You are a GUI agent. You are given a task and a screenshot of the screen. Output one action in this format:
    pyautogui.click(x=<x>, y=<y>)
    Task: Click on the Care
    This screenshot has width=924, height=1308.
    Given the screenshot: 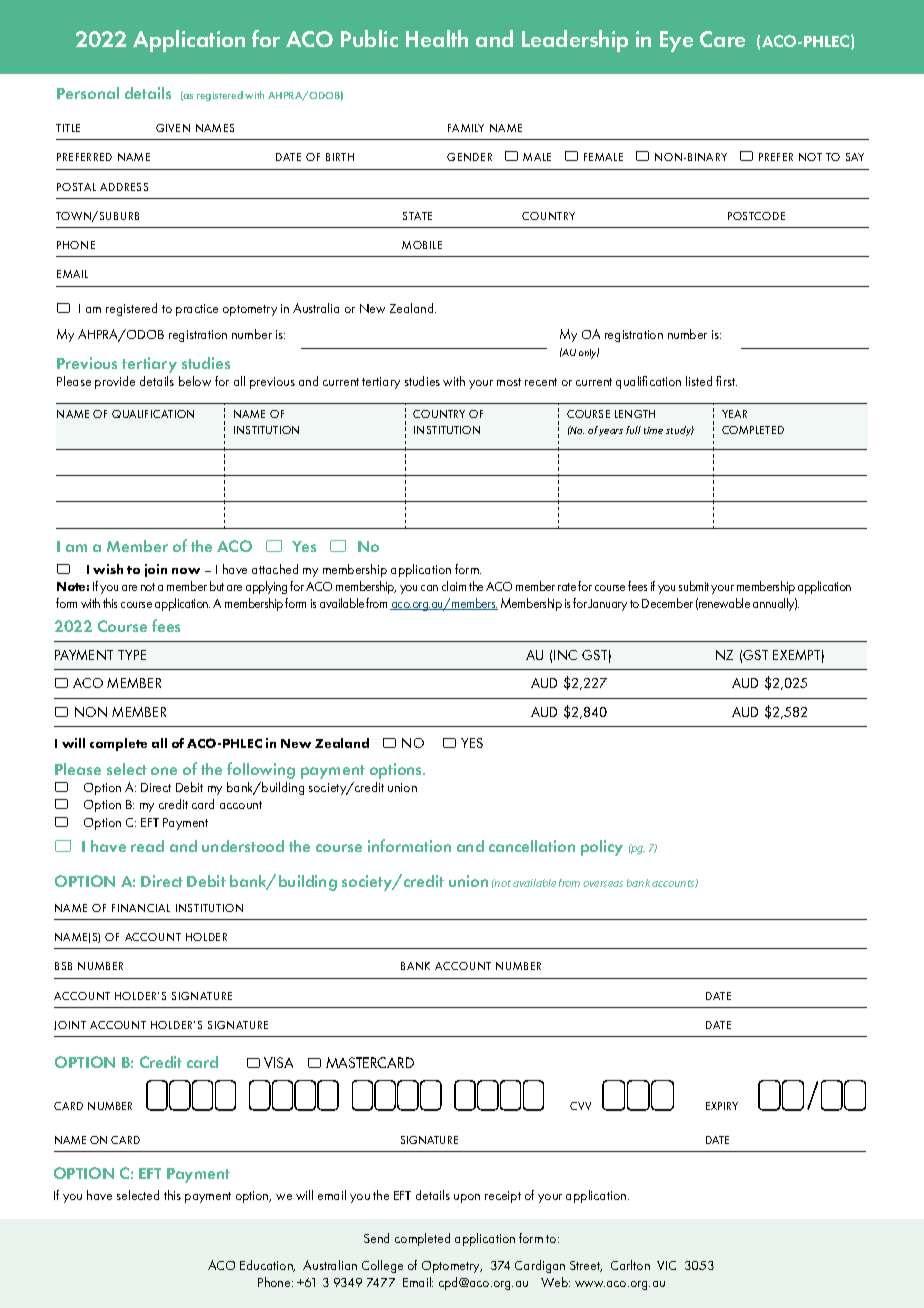 What is the action you would take?
    pyautogui.click(x=722, y=39)
